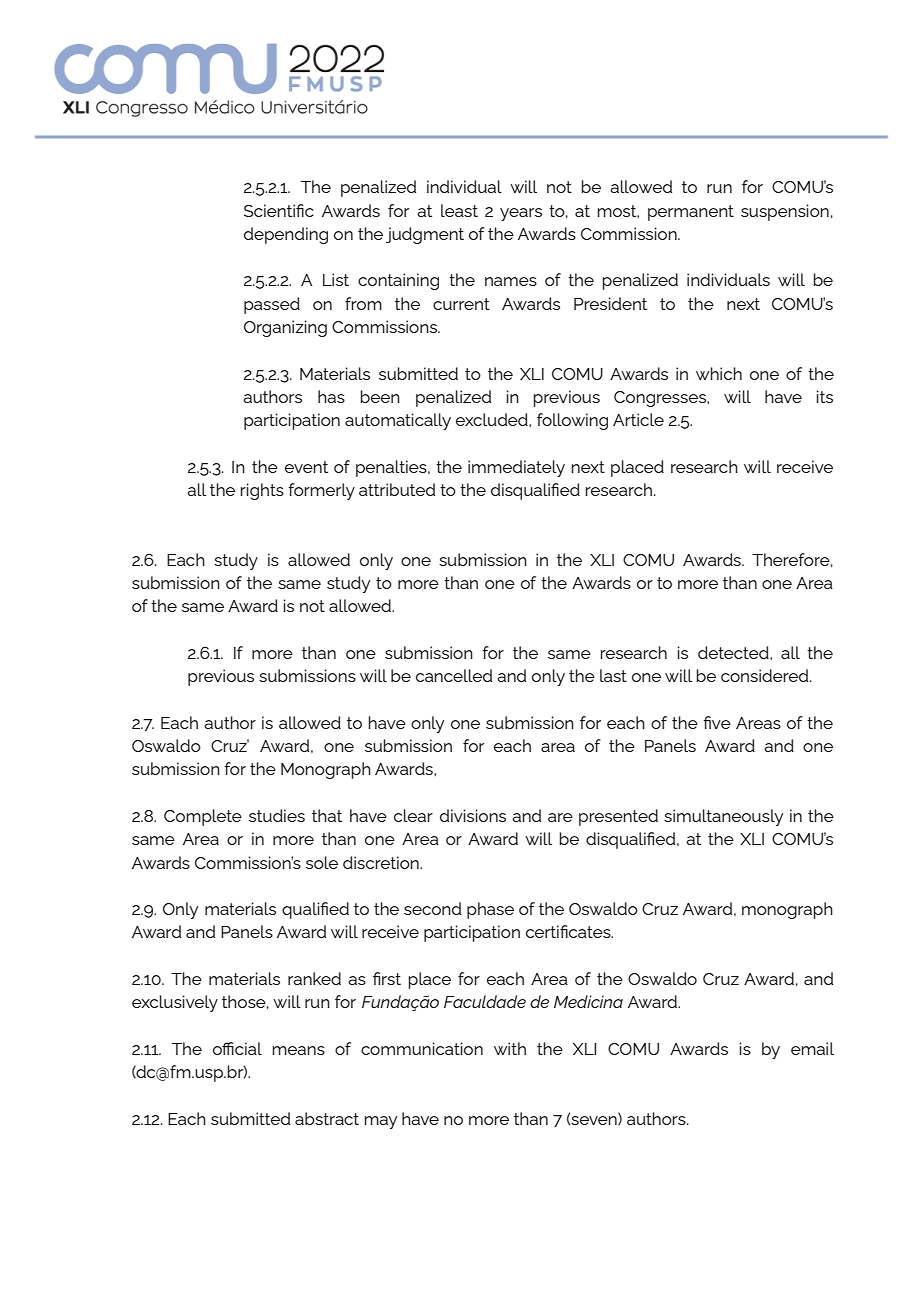 Image resolution: width=924 pixels, height=1307 pixels. I want to click on simultaneously, so click(723, 817).
